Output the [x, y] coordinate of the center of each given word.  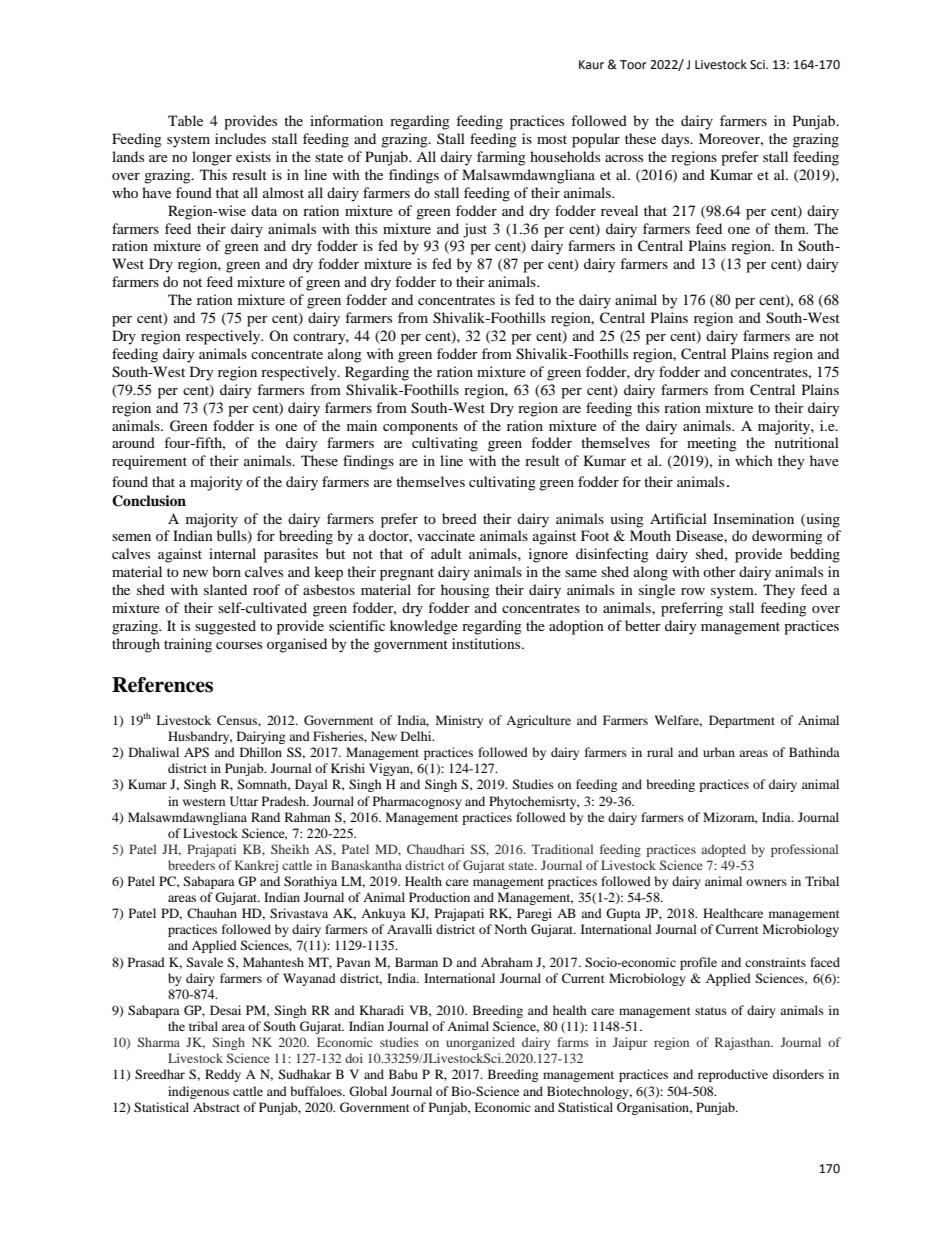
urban [719, 752]
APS [196, 752]
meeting [712, 444]
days [676, 140]
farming [501, 158]
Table [185, 120]
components [420, 428]
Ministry [459, 721]
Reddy [223, 1075]
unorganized [480, 1043]
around [133, 442]
